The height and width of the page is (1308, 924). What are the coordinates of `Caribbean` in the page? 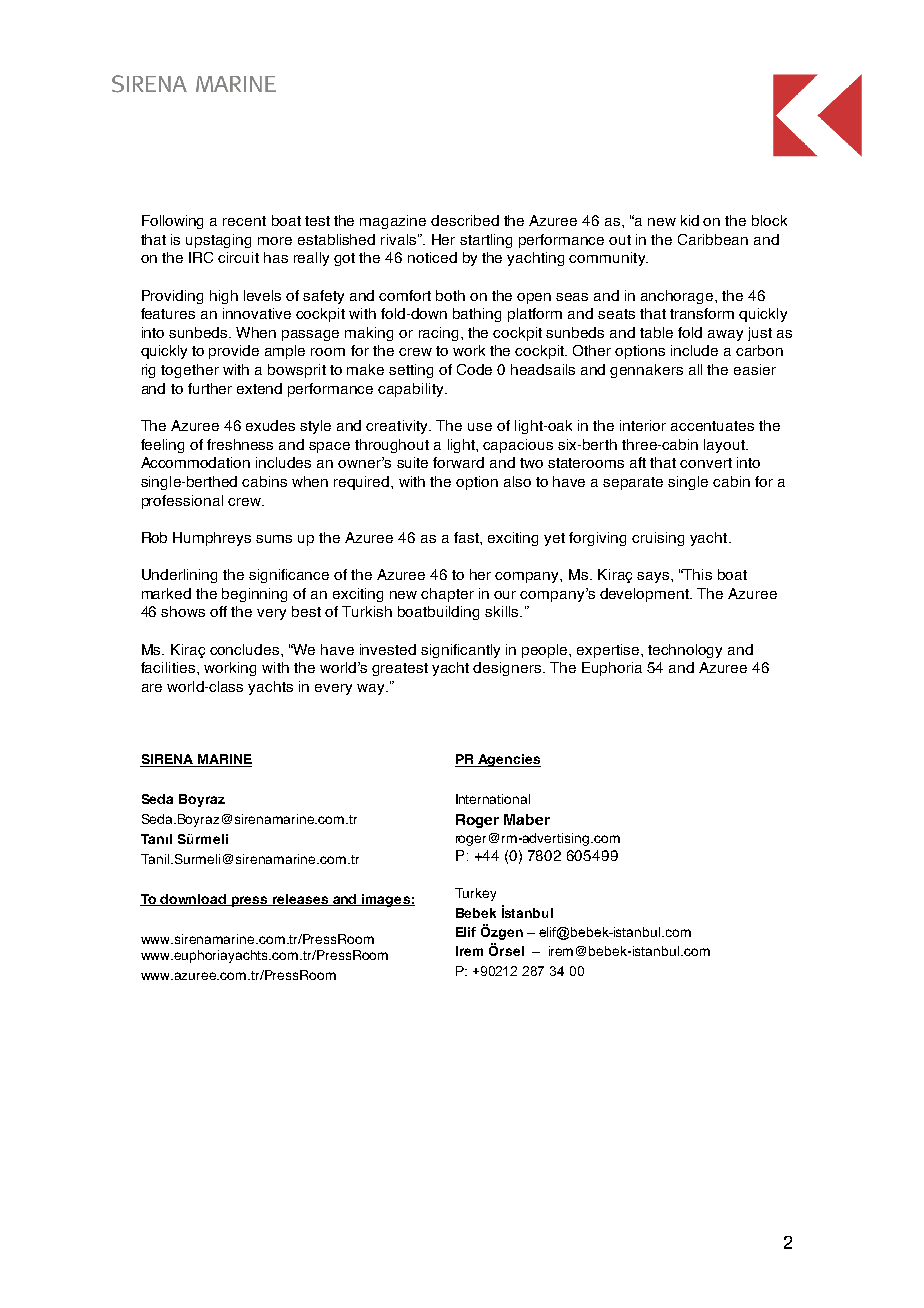 It's located at (713, 239).
